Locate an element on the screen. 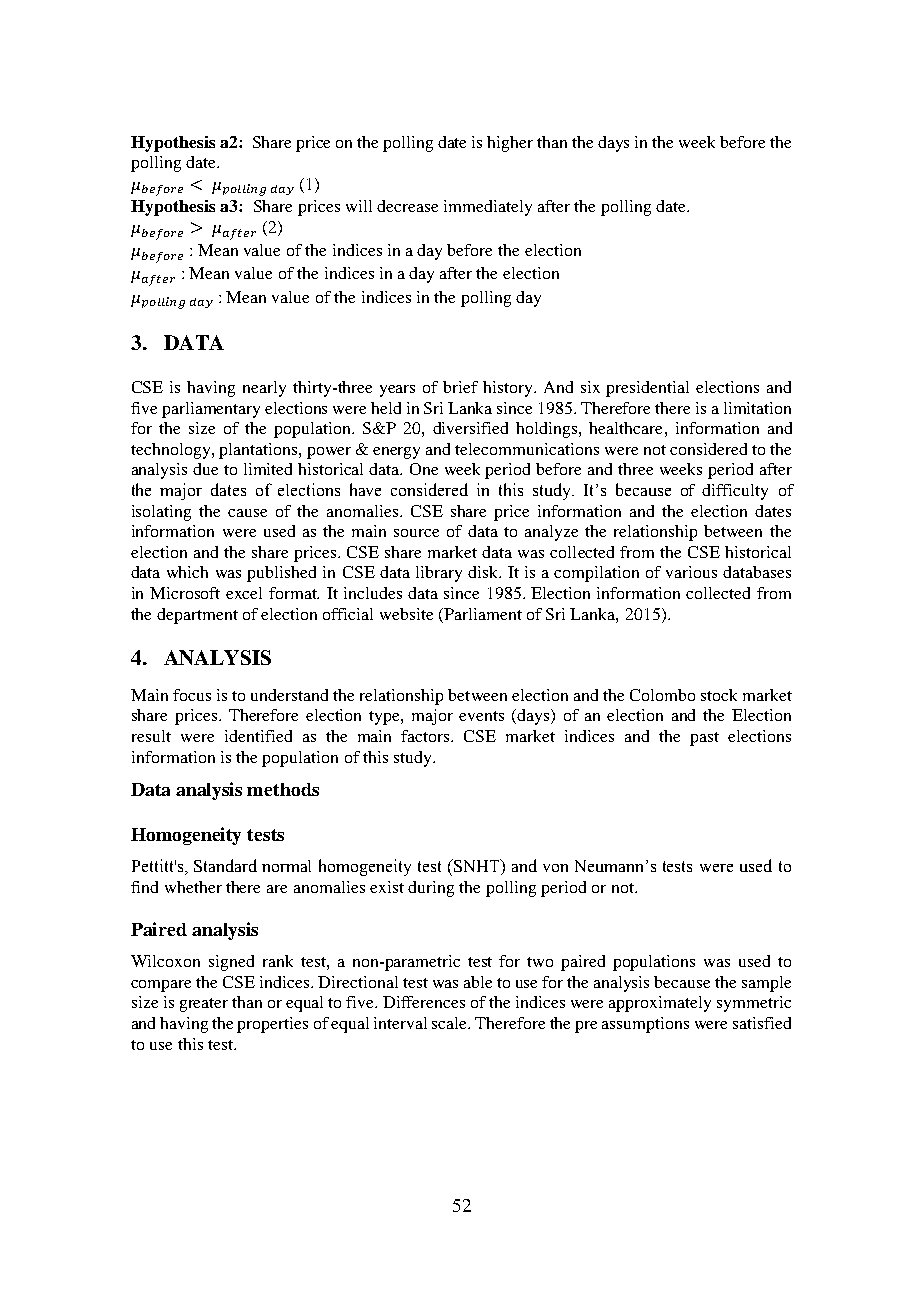 Image resolution: width=924 pixels, height=1305 pixels. library is located at coordinates (439, 574).
